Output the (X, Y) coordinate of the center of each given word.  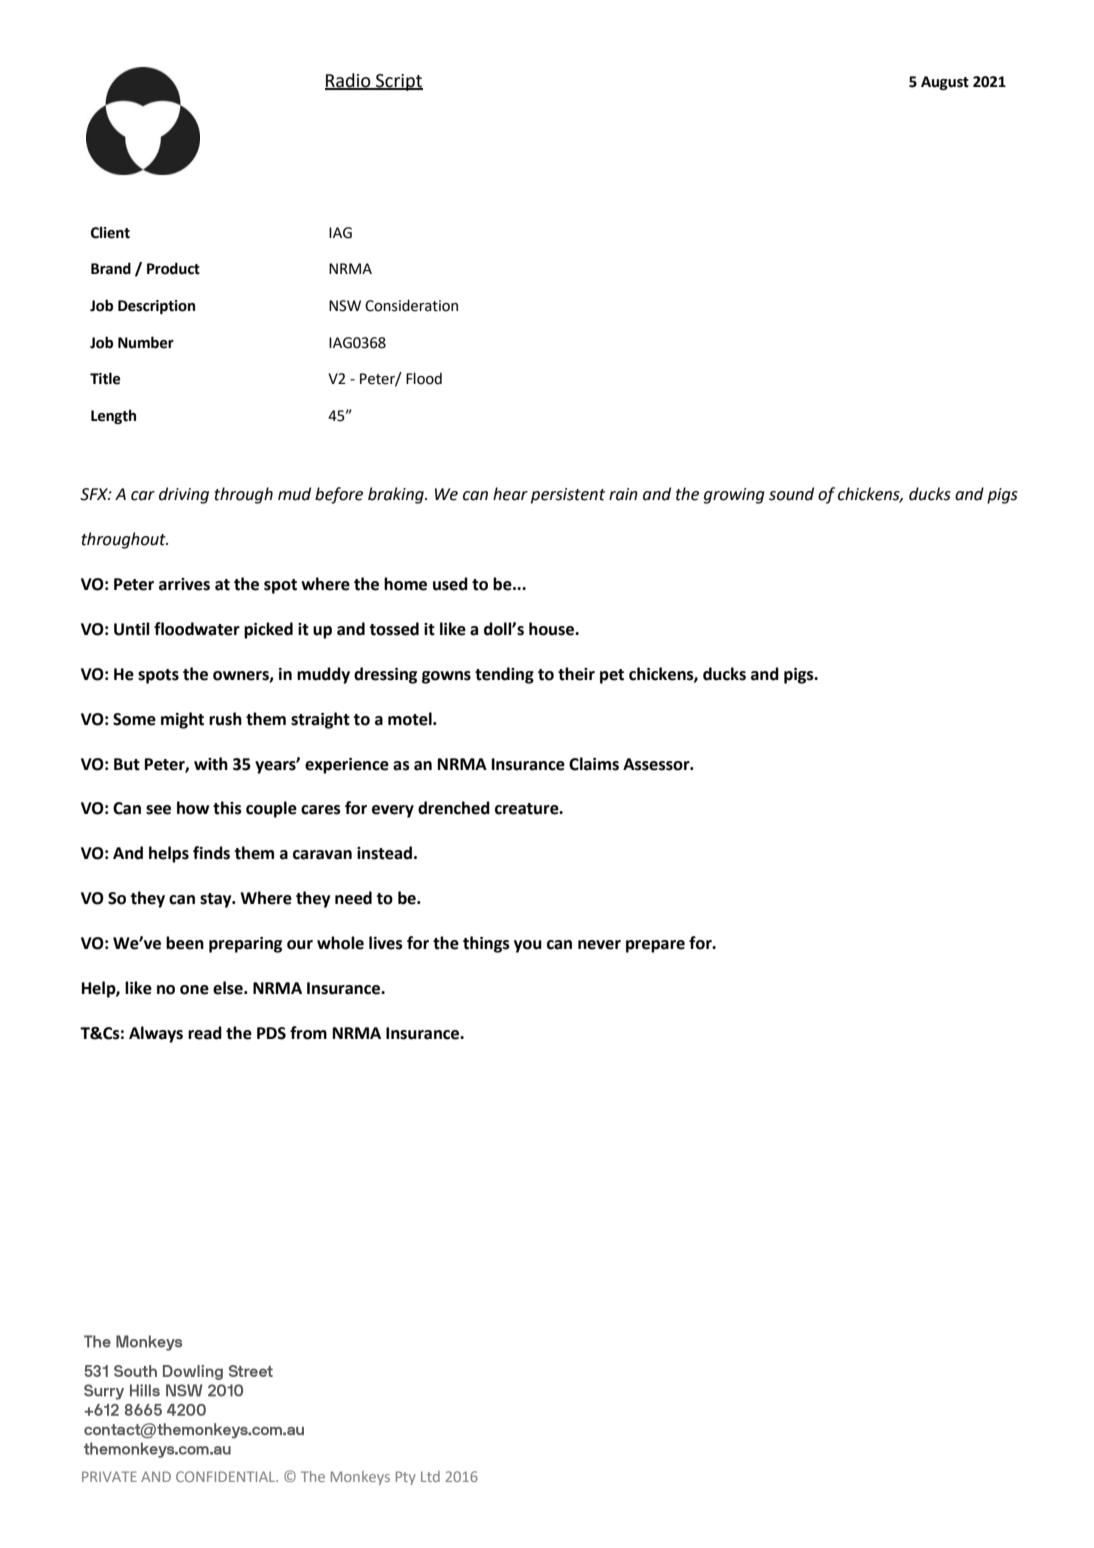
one (194, 990)
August (945, 83)
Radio (349, 81)
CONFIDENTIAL (227, 1476)
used (450, 584)
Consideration (411, 305)
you (528, 946)
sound (791, 494)
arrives (184, 584)
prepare (655, 946)
